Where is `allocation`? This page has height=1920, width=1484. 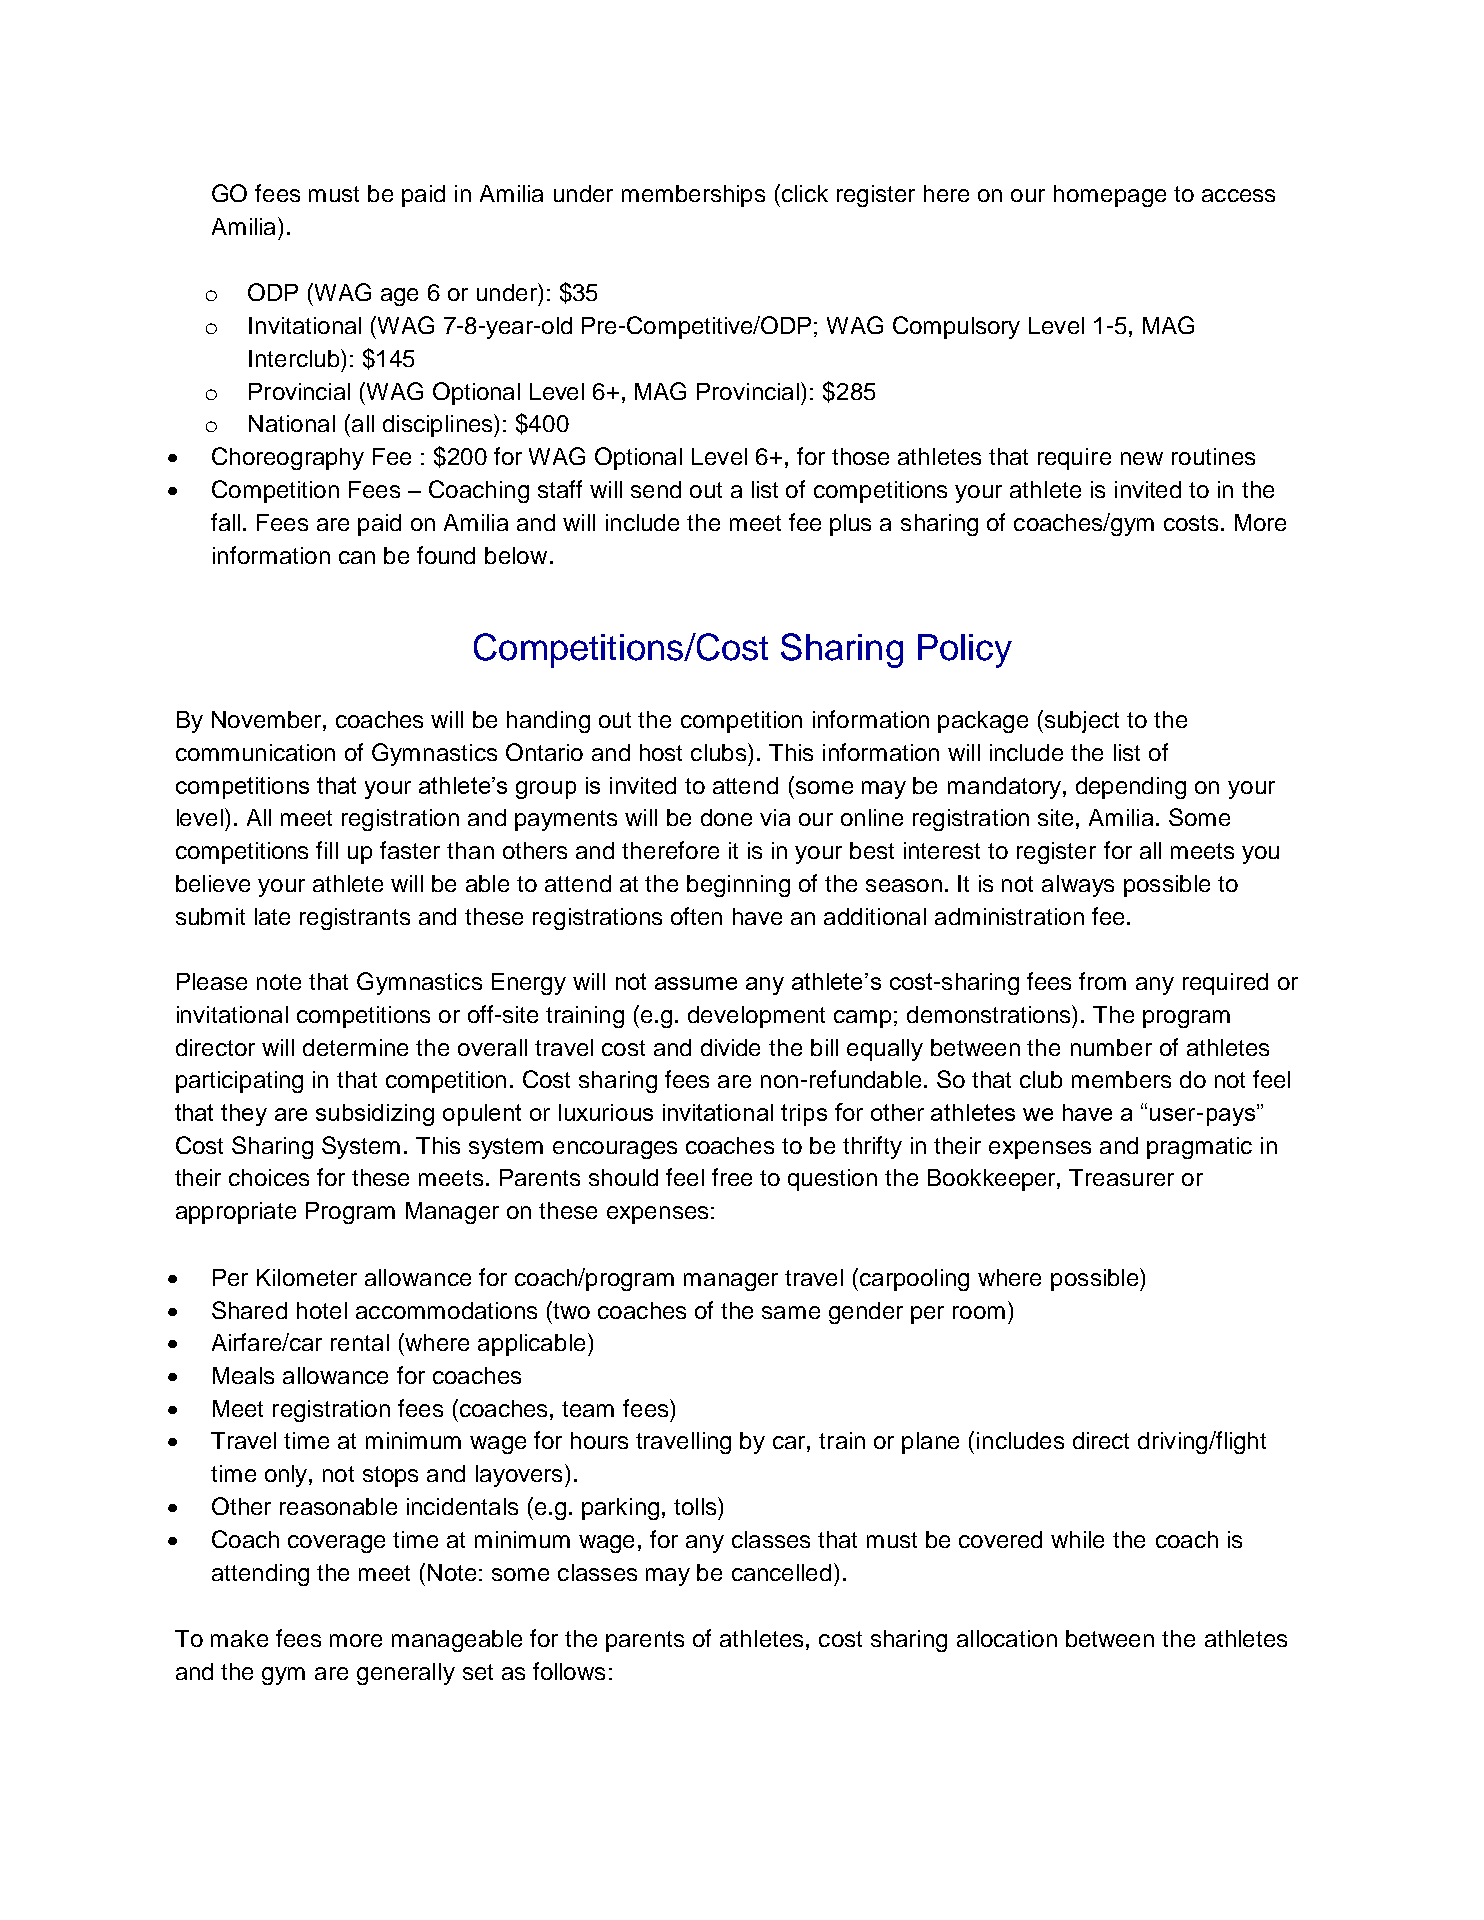 allocation is located at coordinates (1007, 1638).
